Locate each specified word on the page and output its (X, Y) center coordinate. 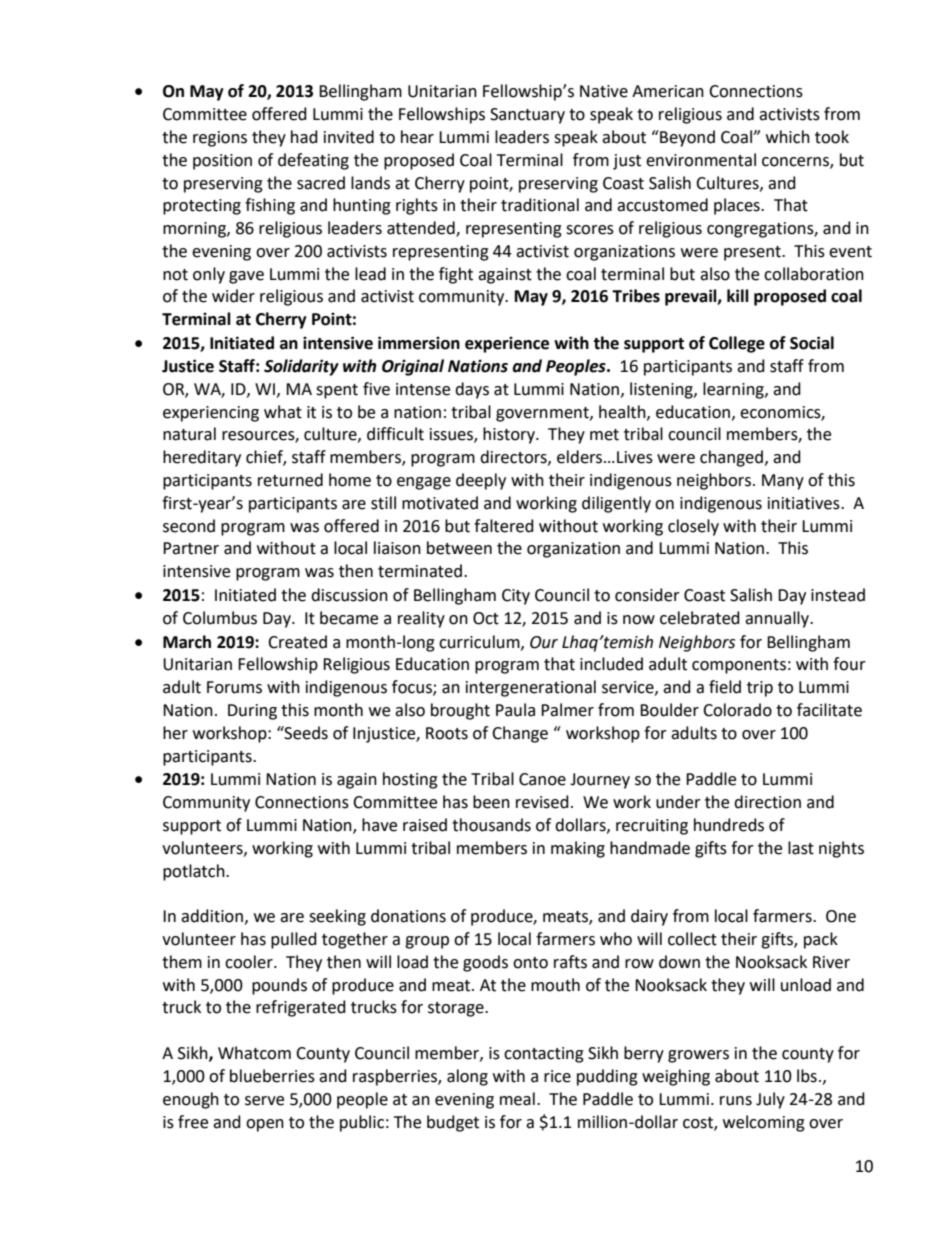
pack (821, 940)
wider (233, 296)
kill (738, 295)
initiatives (805, 503)
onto (530, 963)
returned (290, 480)
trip (760, 689)
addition (212, 916)
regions (220, 139)
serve (264, 1101)
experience (507, 344)
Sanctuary (527, 116)
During (252, 712)
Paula (515, 710)
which (788, 137)
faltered (504, 526)
